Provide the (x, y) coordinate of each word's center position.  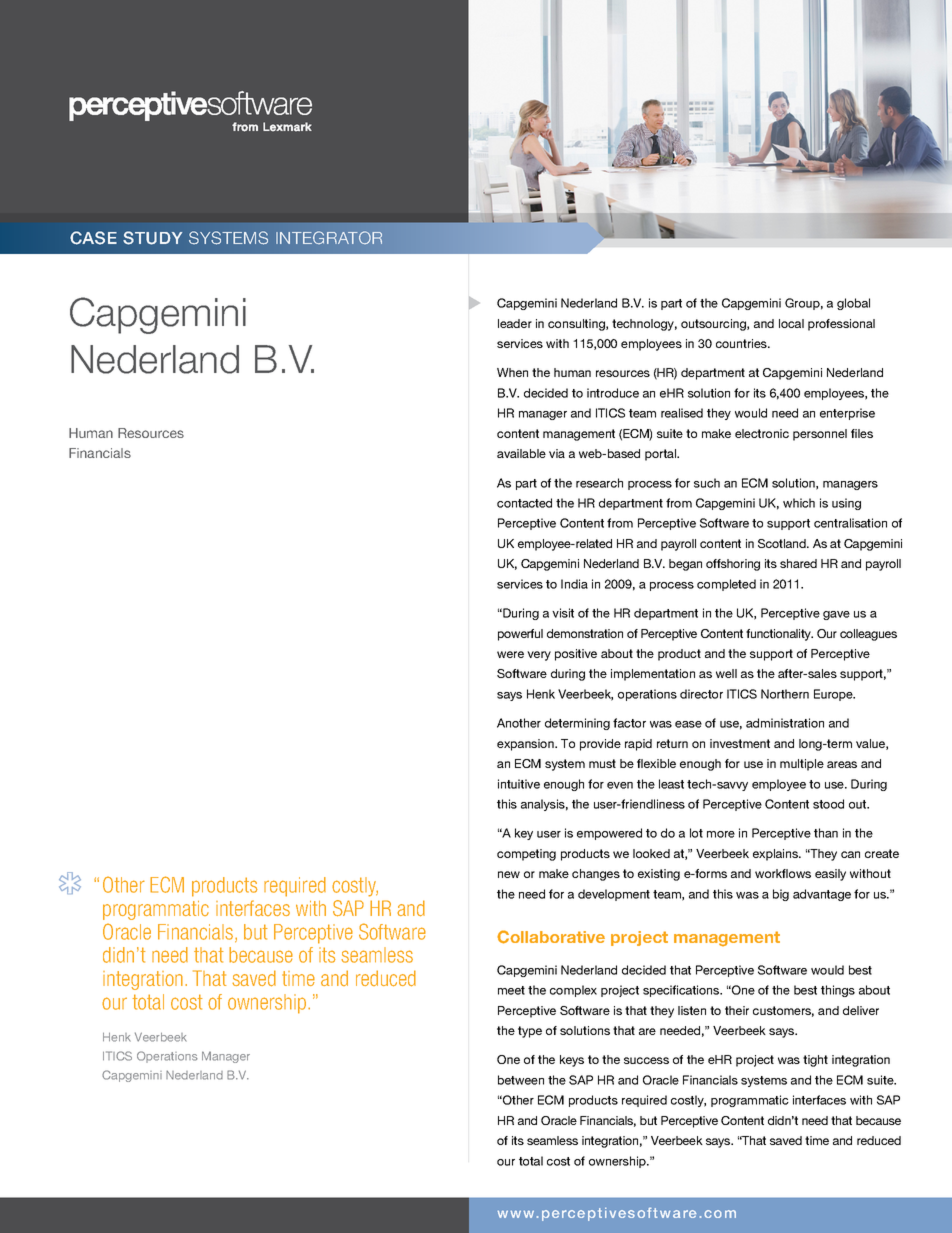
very (539, 656)
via (557, 453)
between (521, 1080)
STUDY (152, 238)
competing (526, 855)
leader (515, 323)
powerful (520, 635)
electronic (762, 433)
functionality (779, 635)
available (521, 453)
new (509, 874)
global (853, 304)
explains (776, 855)
